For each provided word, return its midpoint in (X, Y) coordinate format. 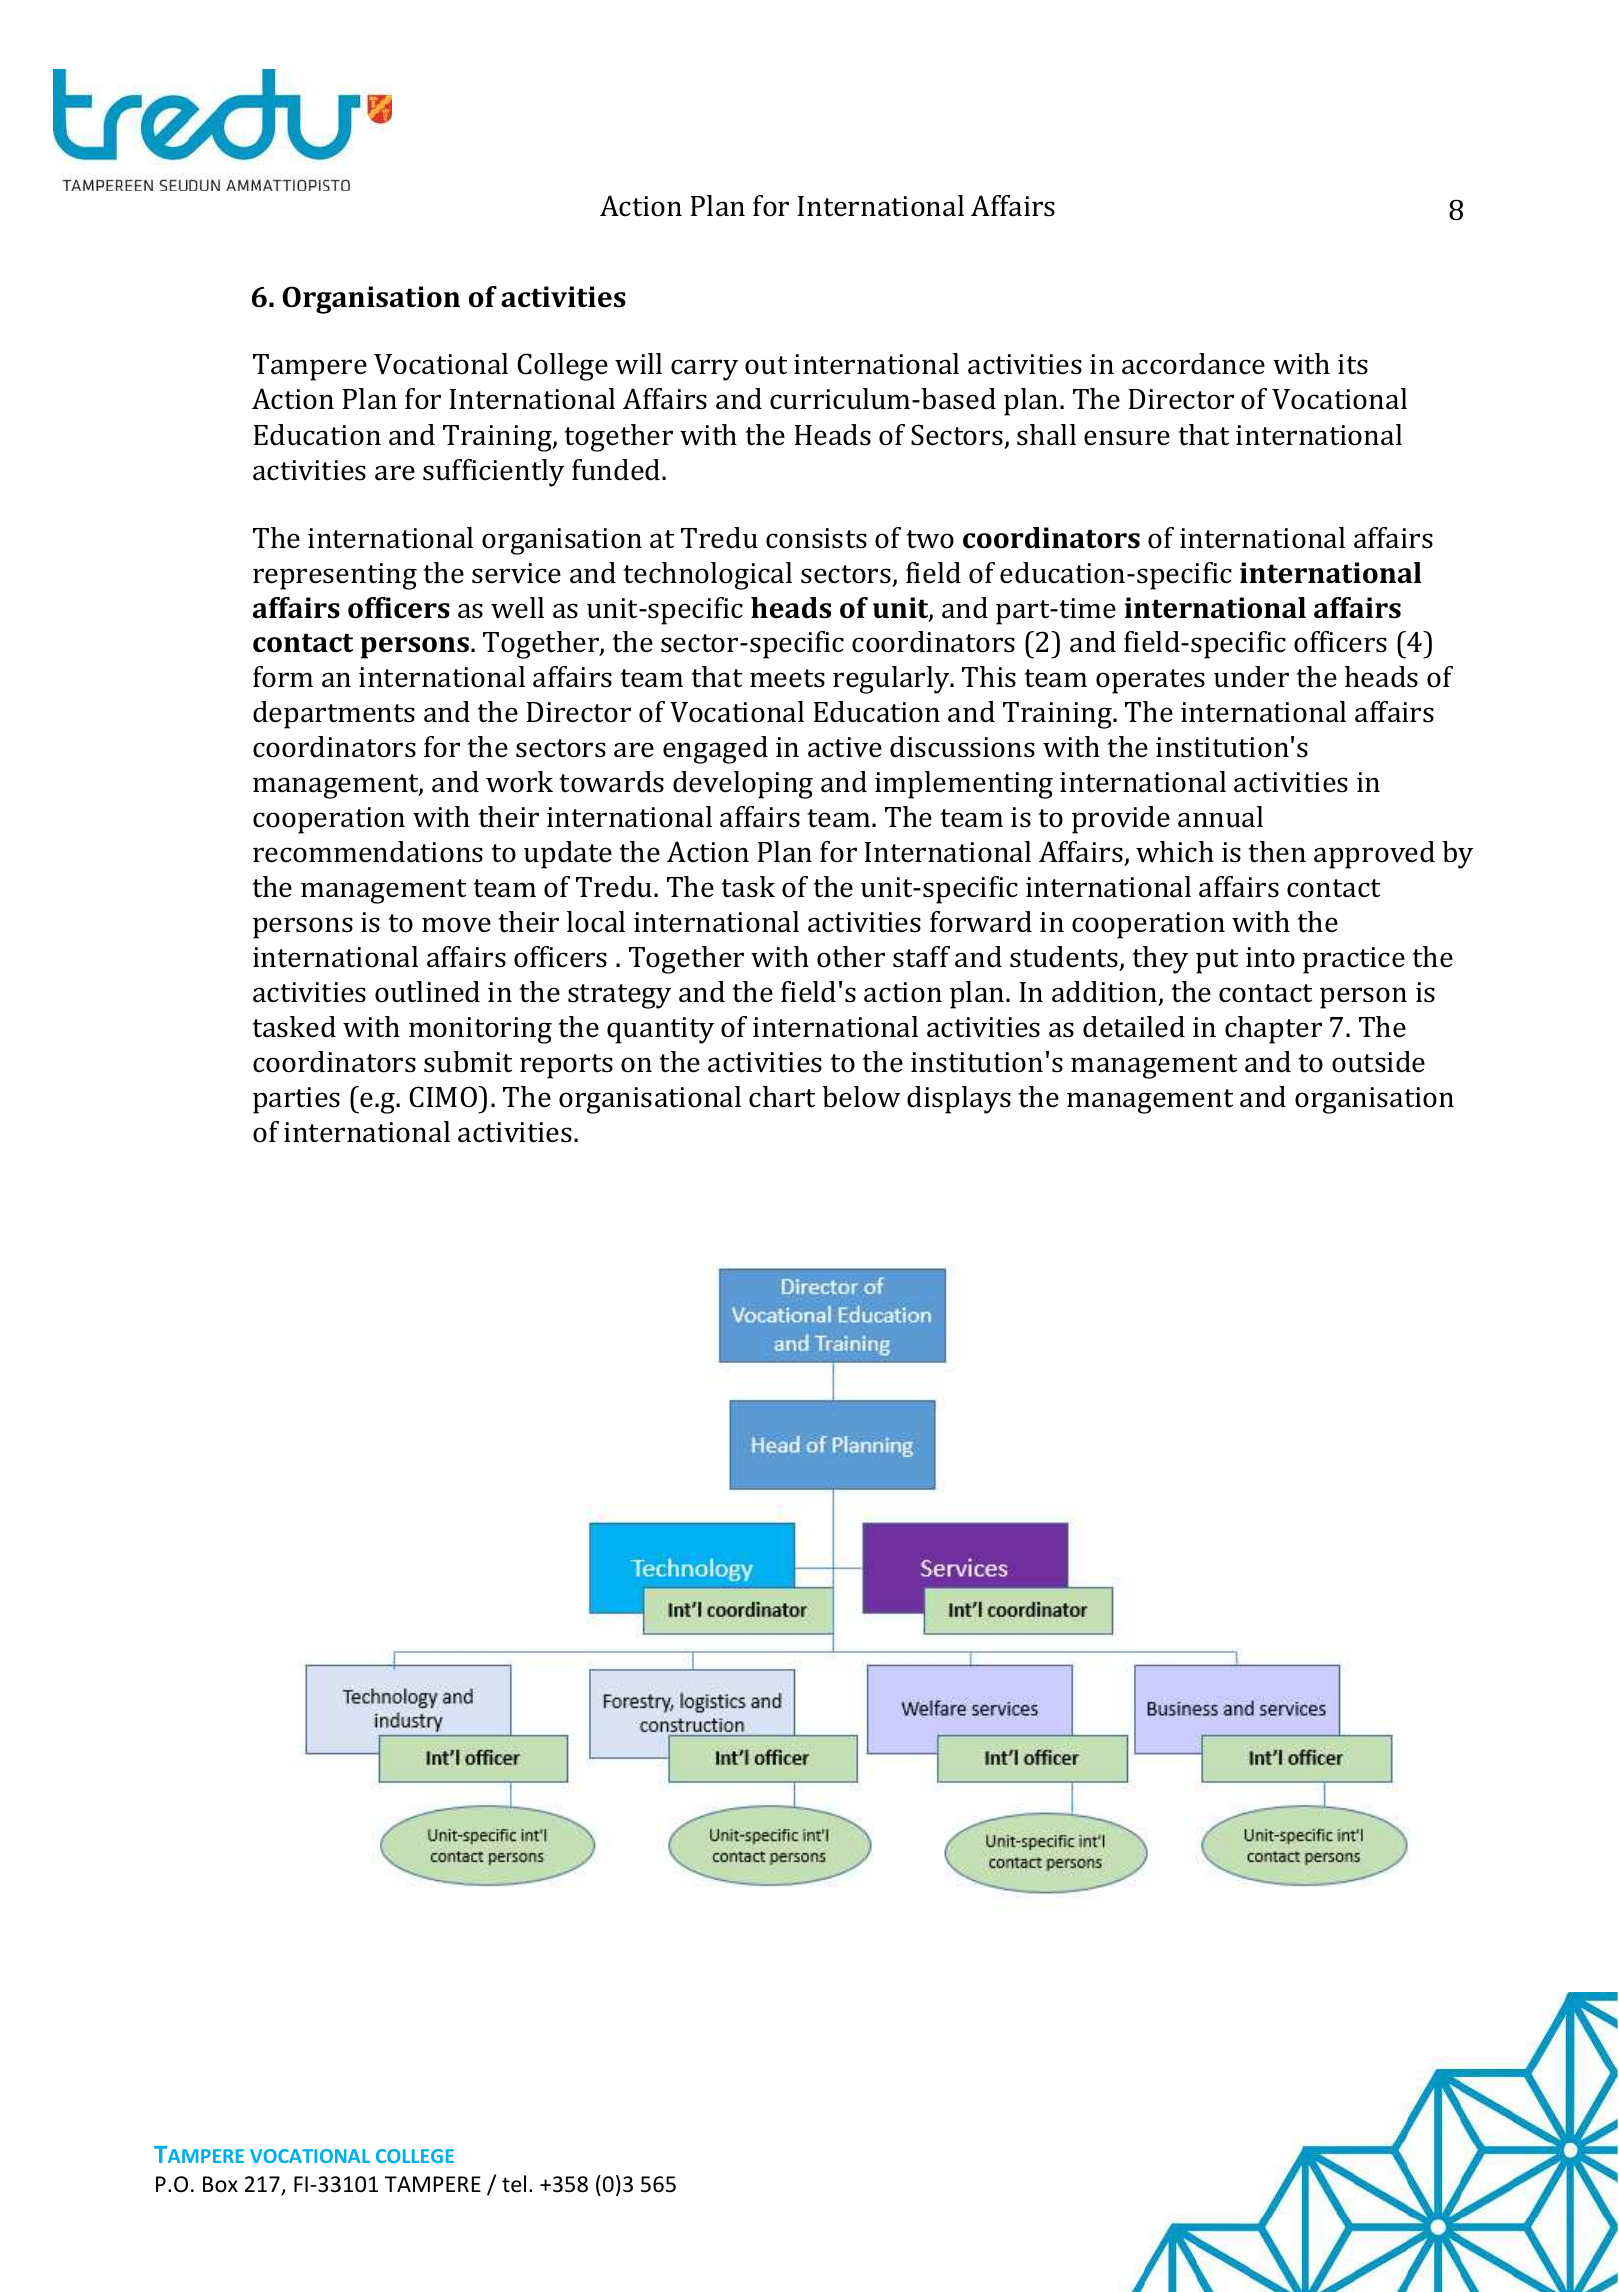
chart (782, 1097)
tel (514, 2184)
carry (704, 370)
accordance (1193, 364)
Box (220, 2184)
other (851, 957)
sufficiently (493, 473)
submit (468, 1062)
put (1217, 961)
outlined (427, 992)
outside (1378, 1062)
